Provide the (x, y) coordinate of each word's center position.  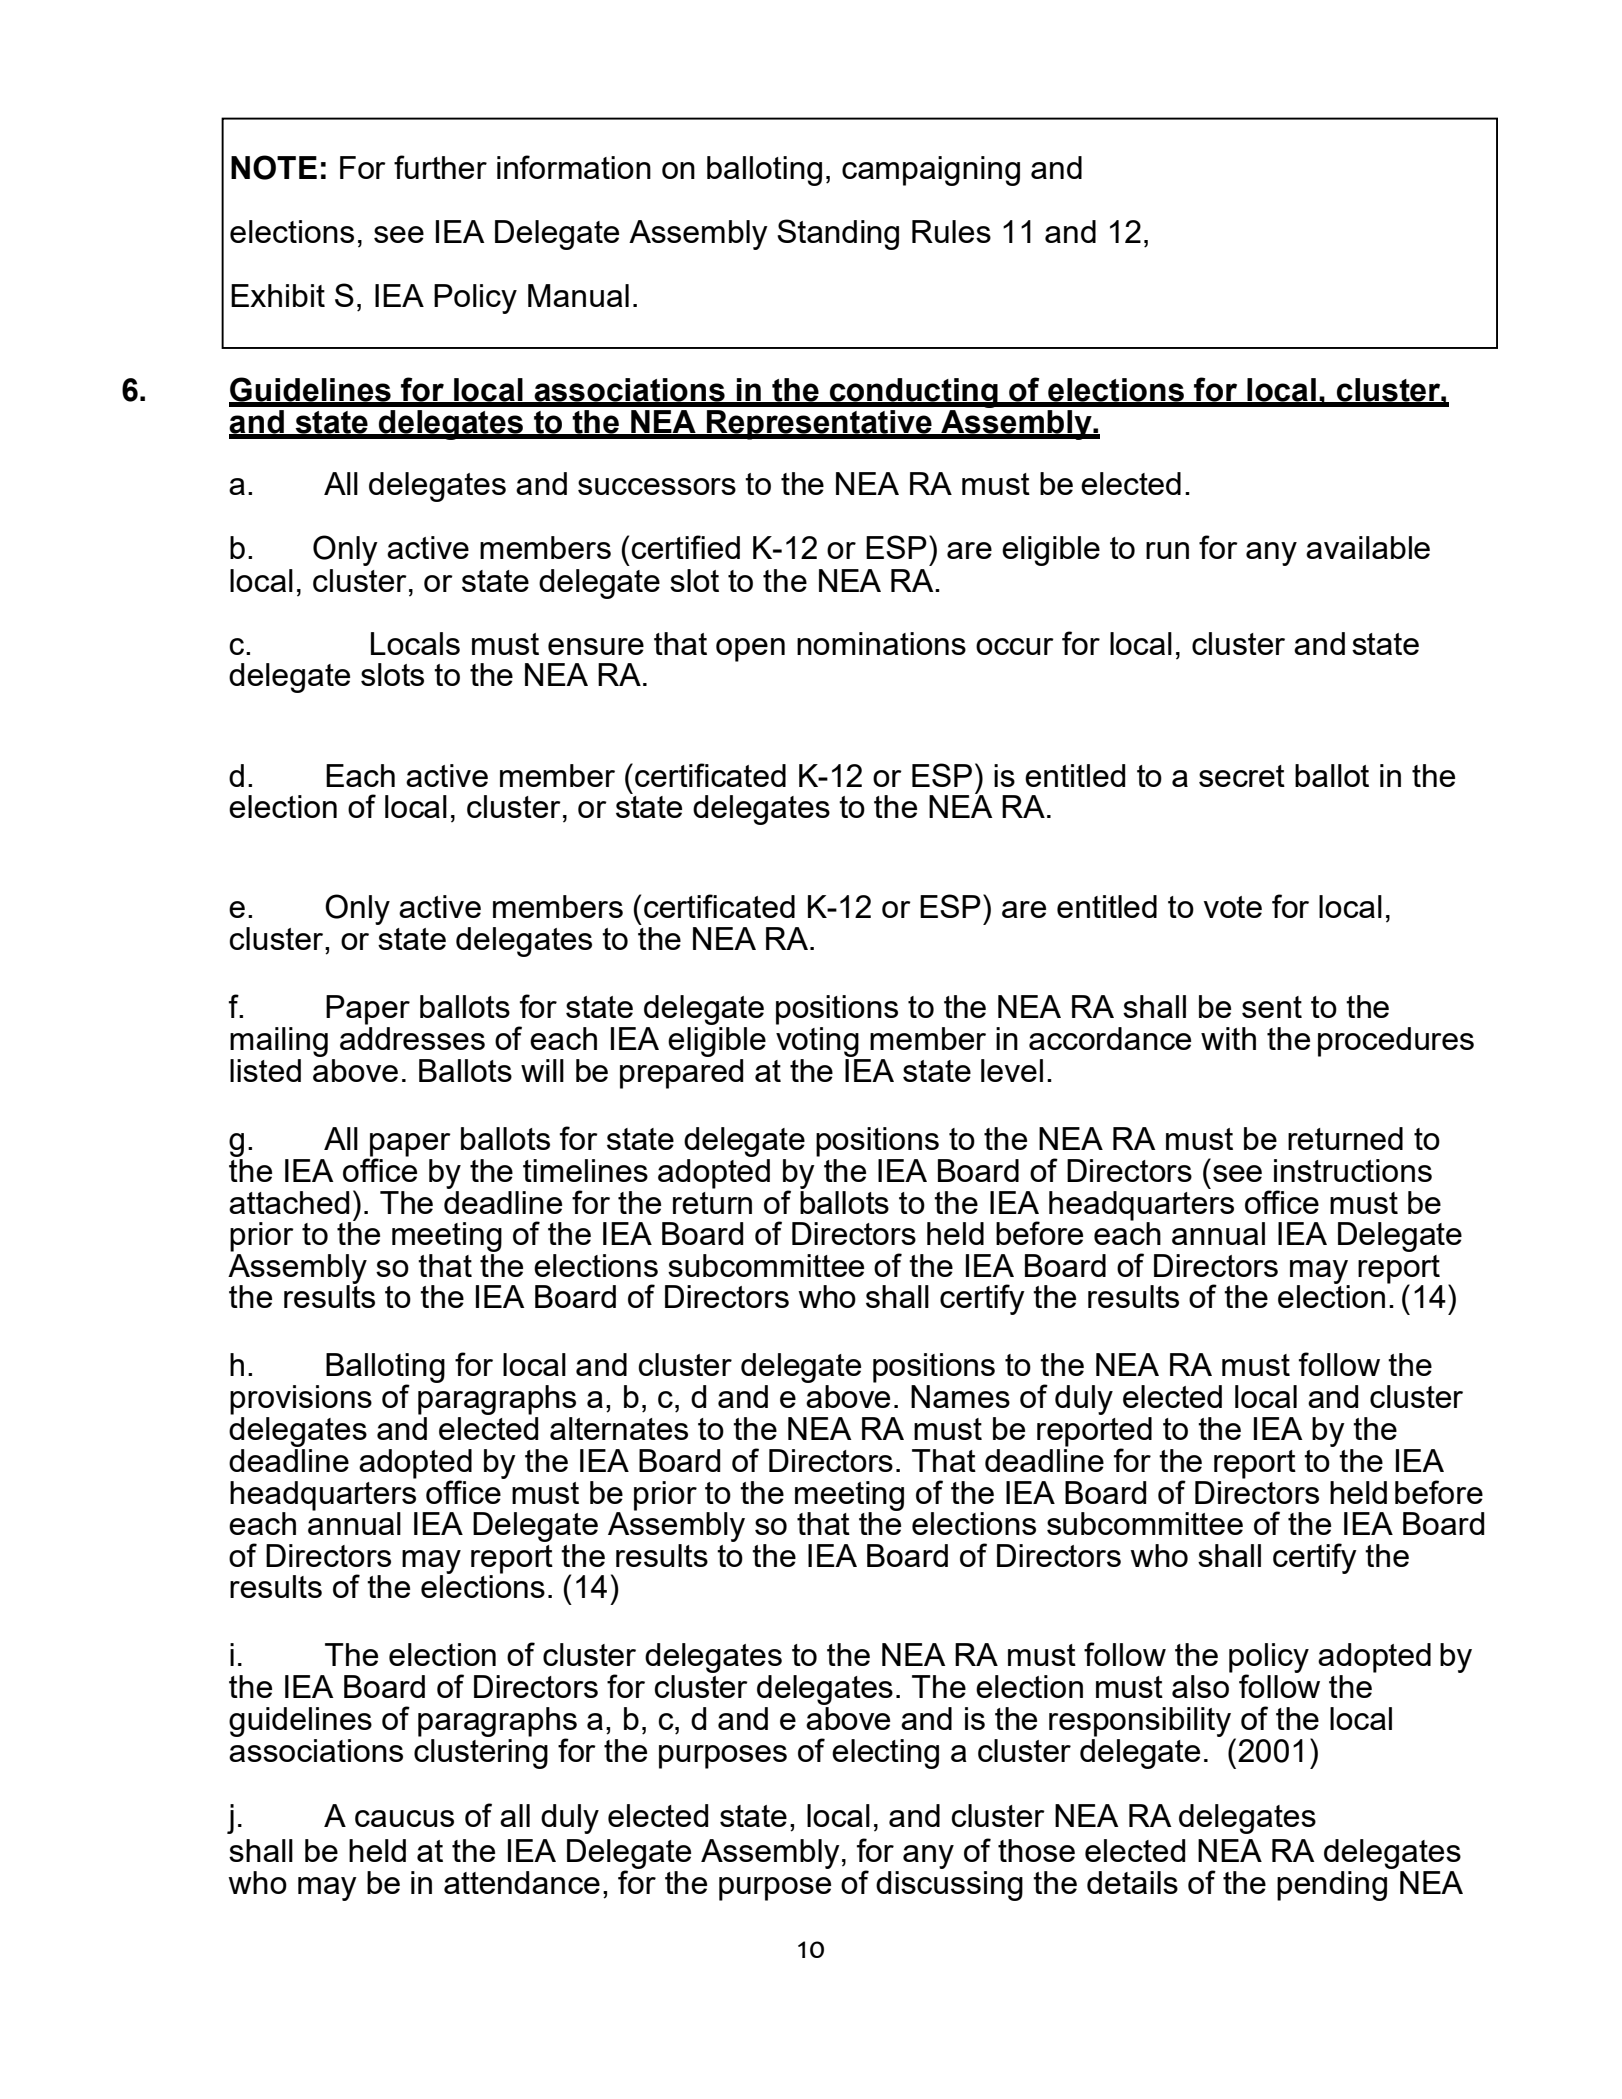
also (1200, 1686)
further (440, 167)
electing (885, 1754)
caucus (404, 1818)
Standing (838, 234)
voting (817, 1042)
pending (1333, 1884)
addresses (412, 1038)
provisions (301, 1400)
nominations (881, 643)
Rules (951, 231)
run (1167, 550)
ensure (596, 646)
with (1228, 1038)
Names (960, 1396)
